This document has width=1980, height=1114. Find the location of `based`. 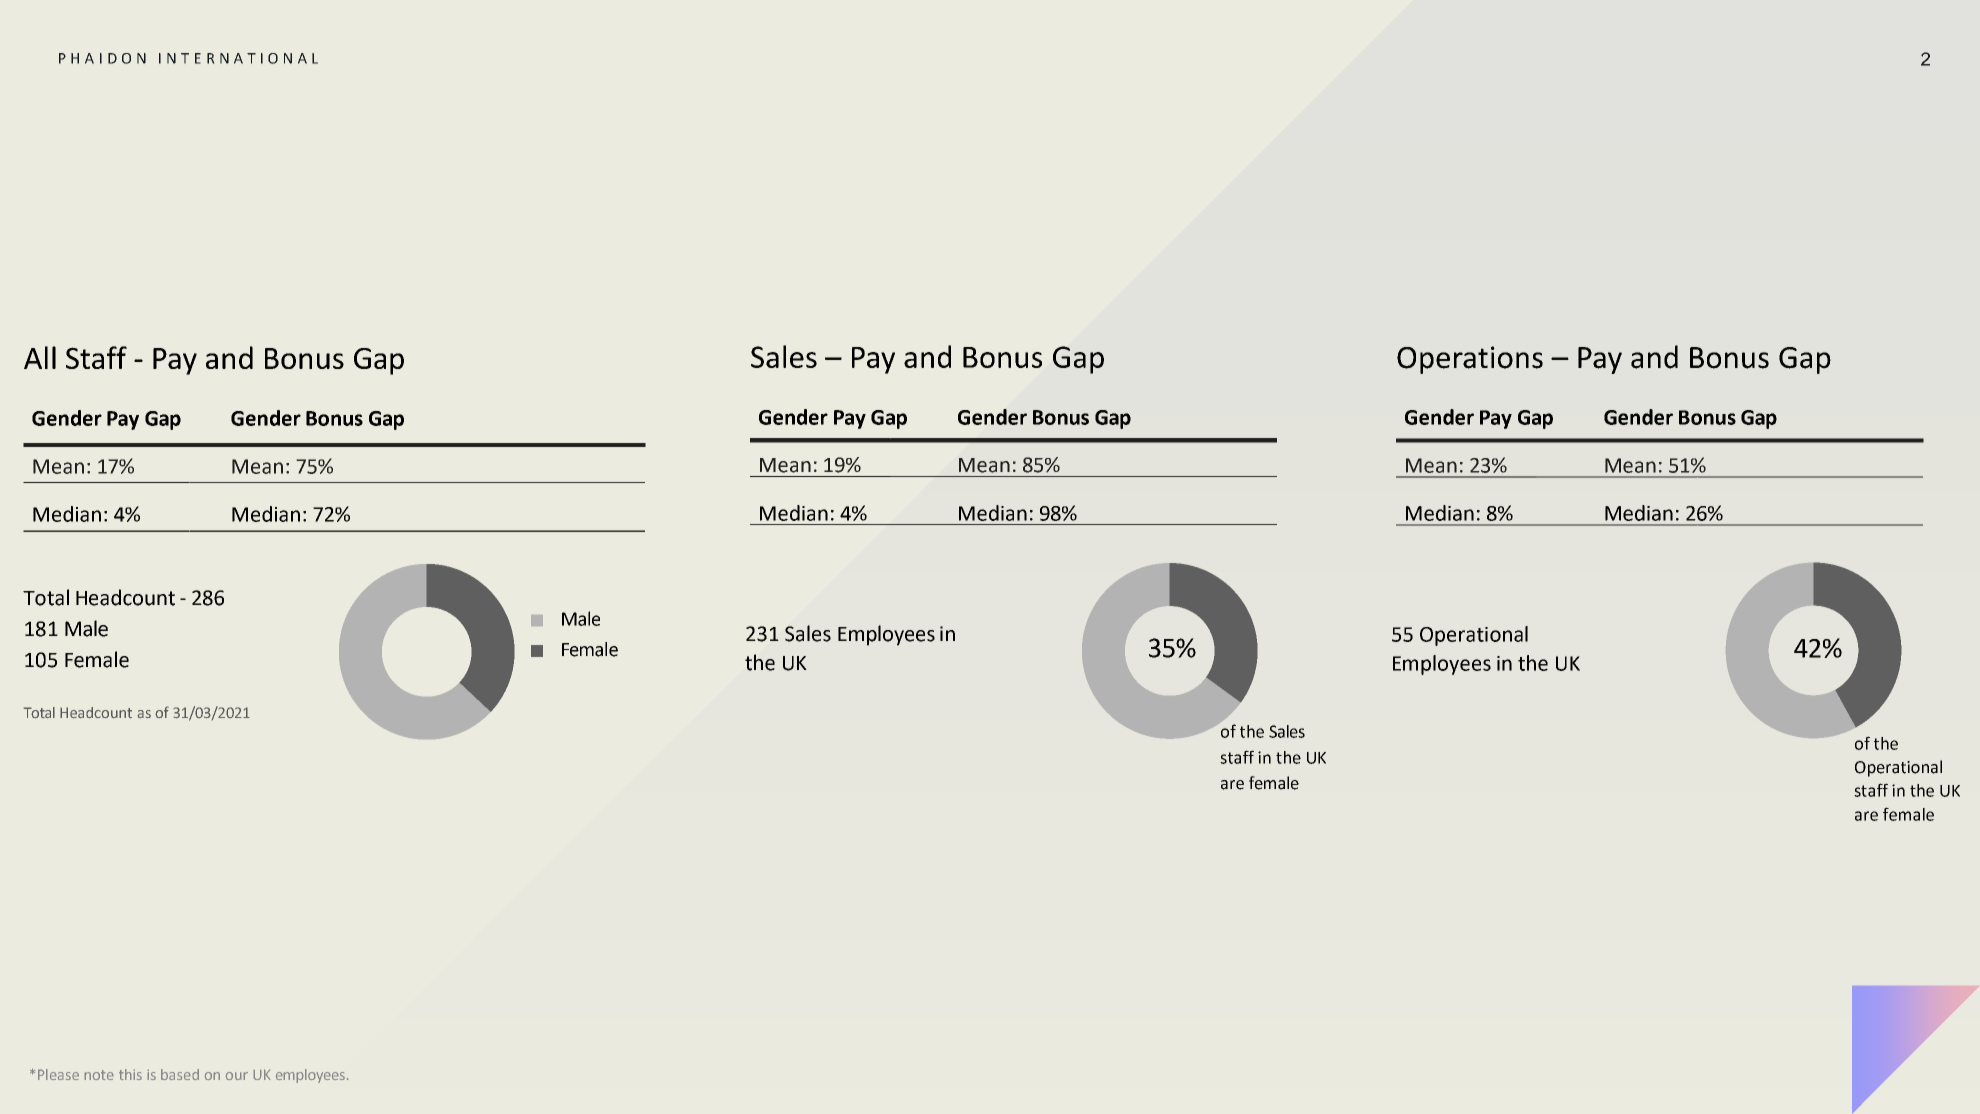

based is located at coordinates (180, 1074).
